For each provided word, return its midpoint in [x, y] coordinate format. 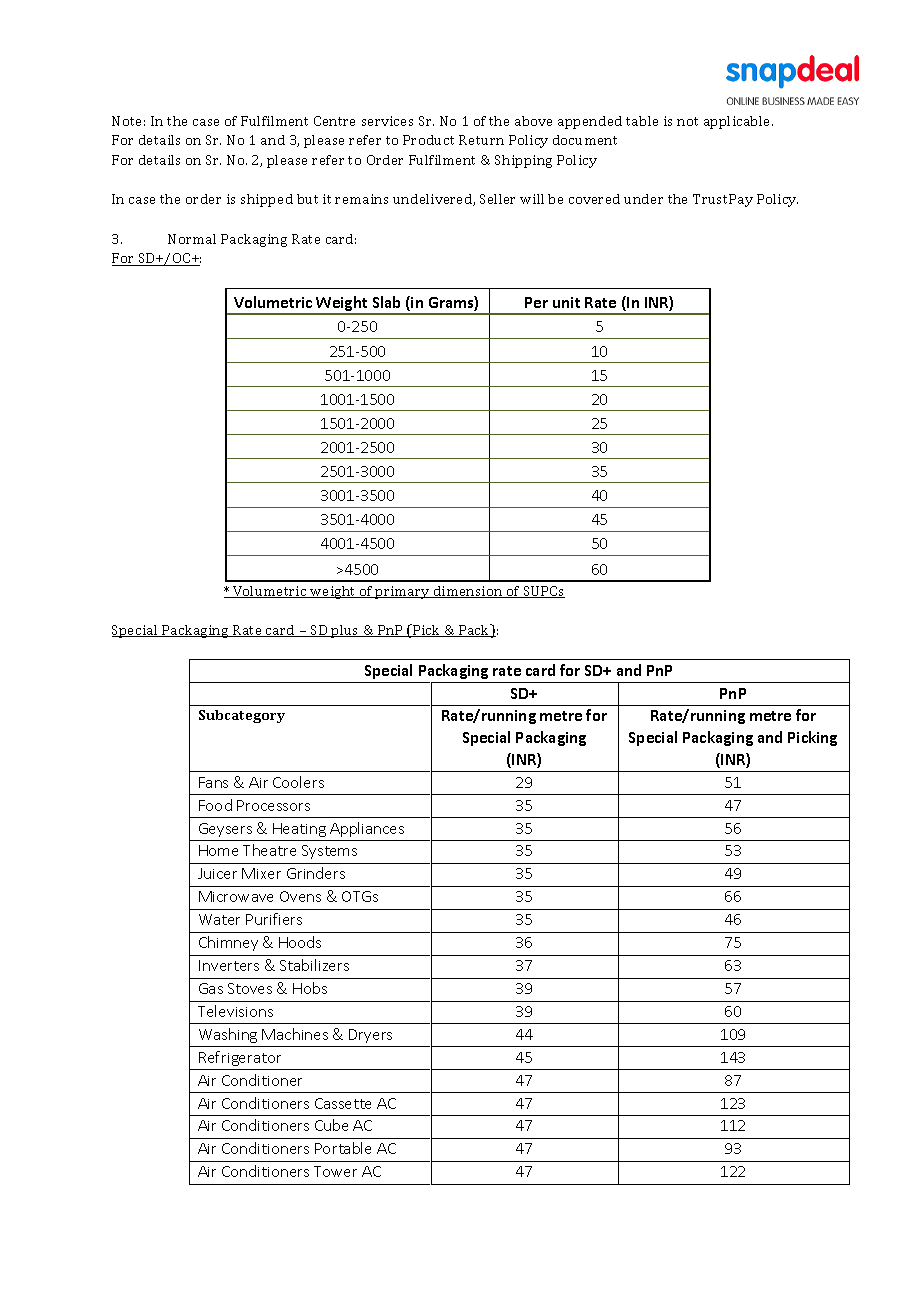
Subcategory [242, 716]
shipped [267, 200]
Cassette [343, 1103]
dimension [468, 592]
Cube [331, 1125]
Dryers [370, 1036]
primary [403, 592]
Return [481, 140]
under [643, 199]
